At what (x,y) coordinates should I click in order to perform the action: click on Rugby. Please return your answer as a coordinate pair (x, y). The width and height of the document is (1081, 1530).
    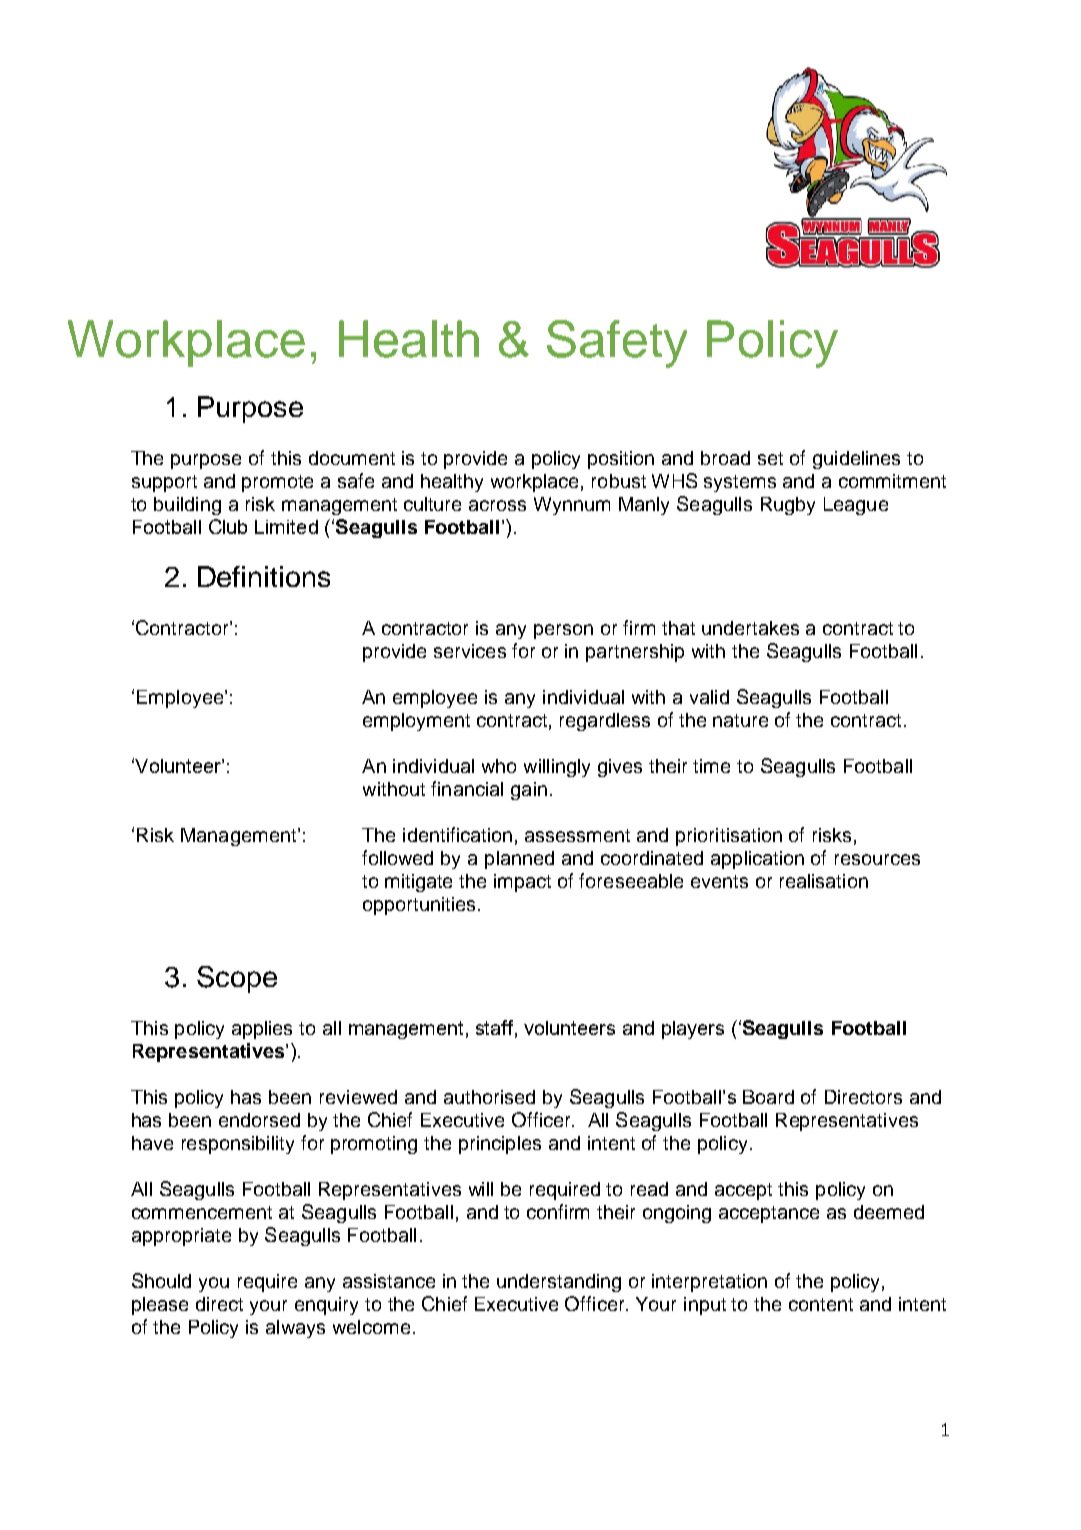
    Looking at the image, I should click on (788, 506).
